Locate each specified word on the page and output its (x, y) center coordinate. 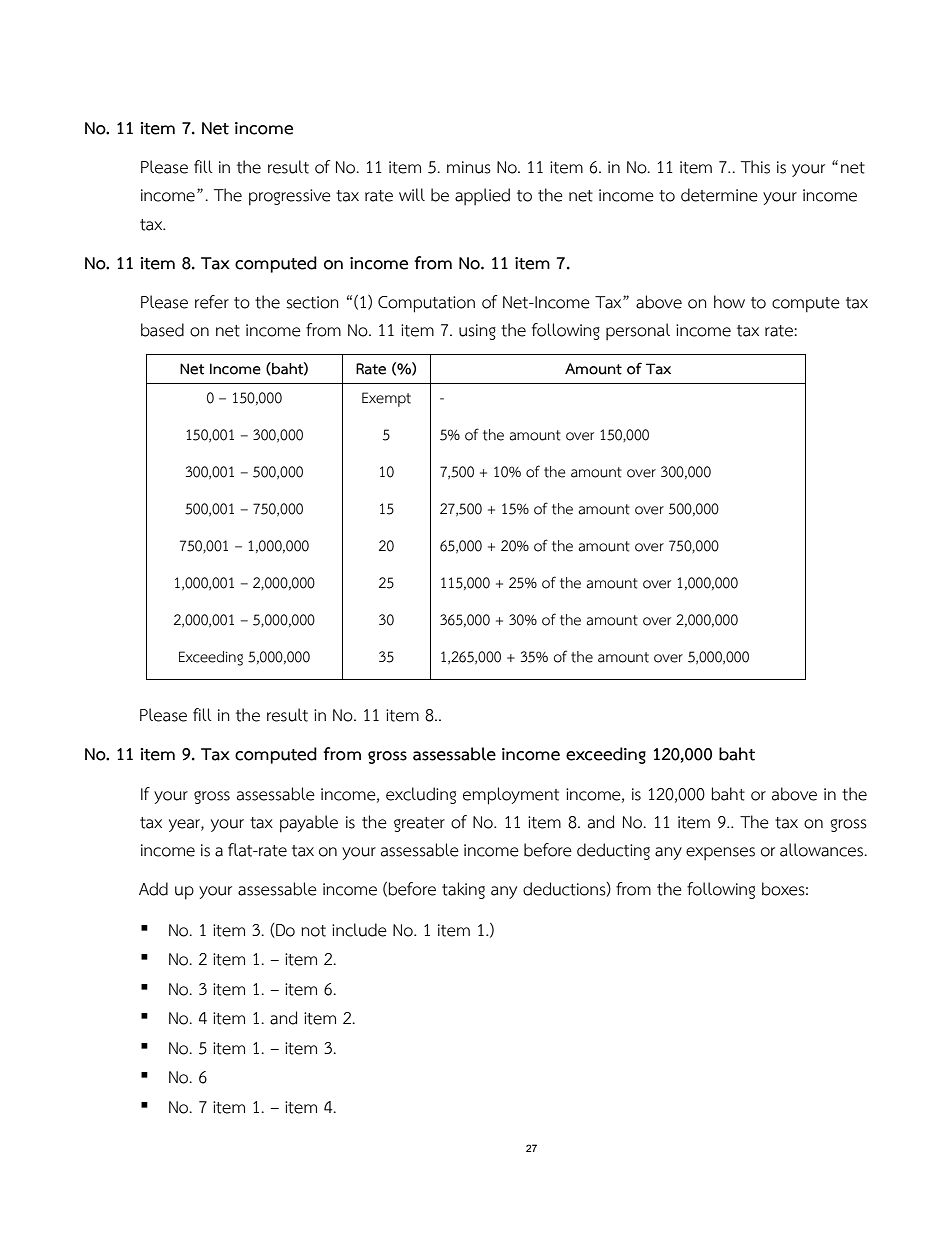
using (477, 332)
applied (482, 196)
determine (719, 195)
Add (153, 889)
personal (638, 331)
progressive (290, 197)
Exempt (386, 399)
